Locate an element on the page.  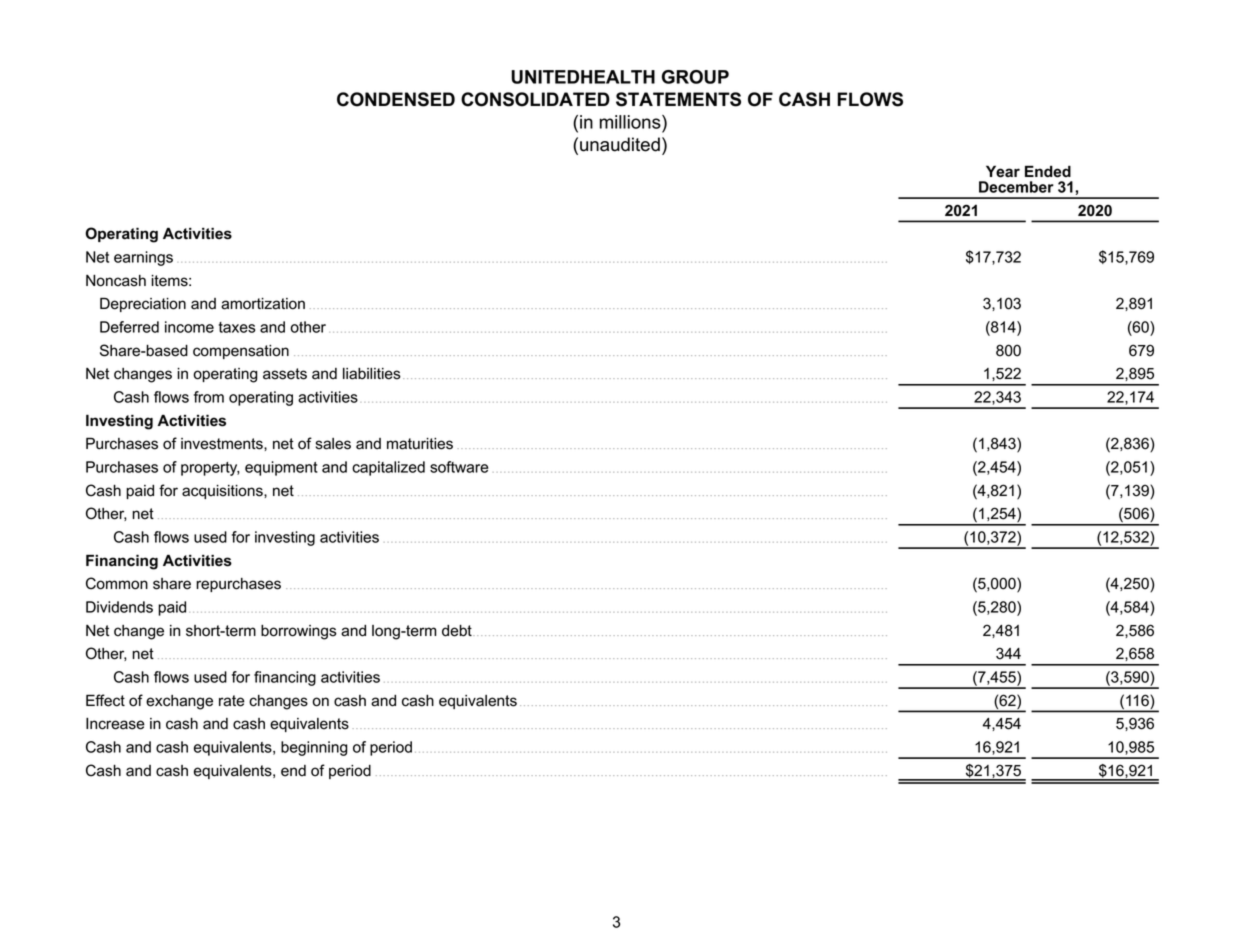
capitalized is located at coordinates (388, 468).
